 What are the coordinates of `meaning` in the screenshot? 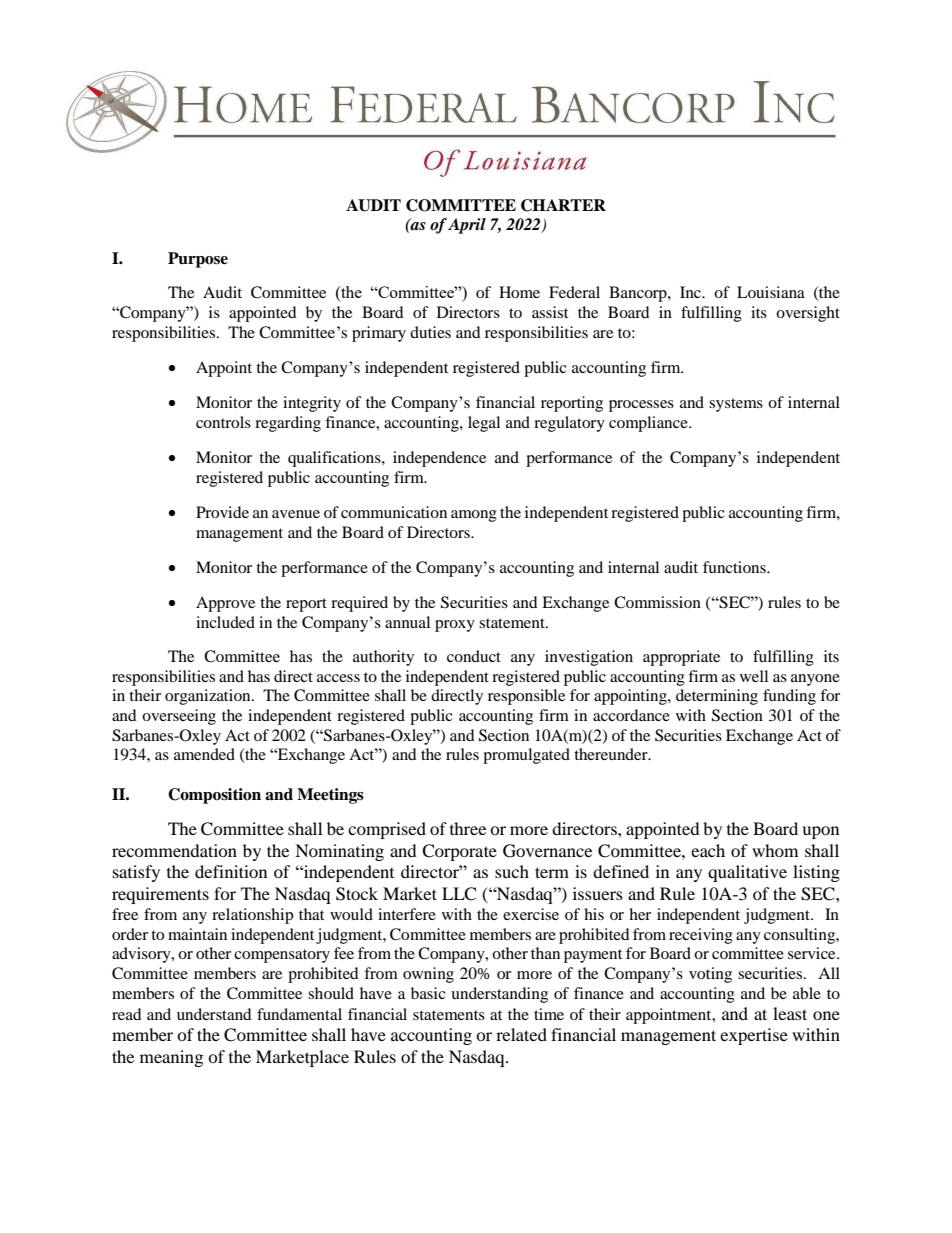 It's located at (171, 1058).
